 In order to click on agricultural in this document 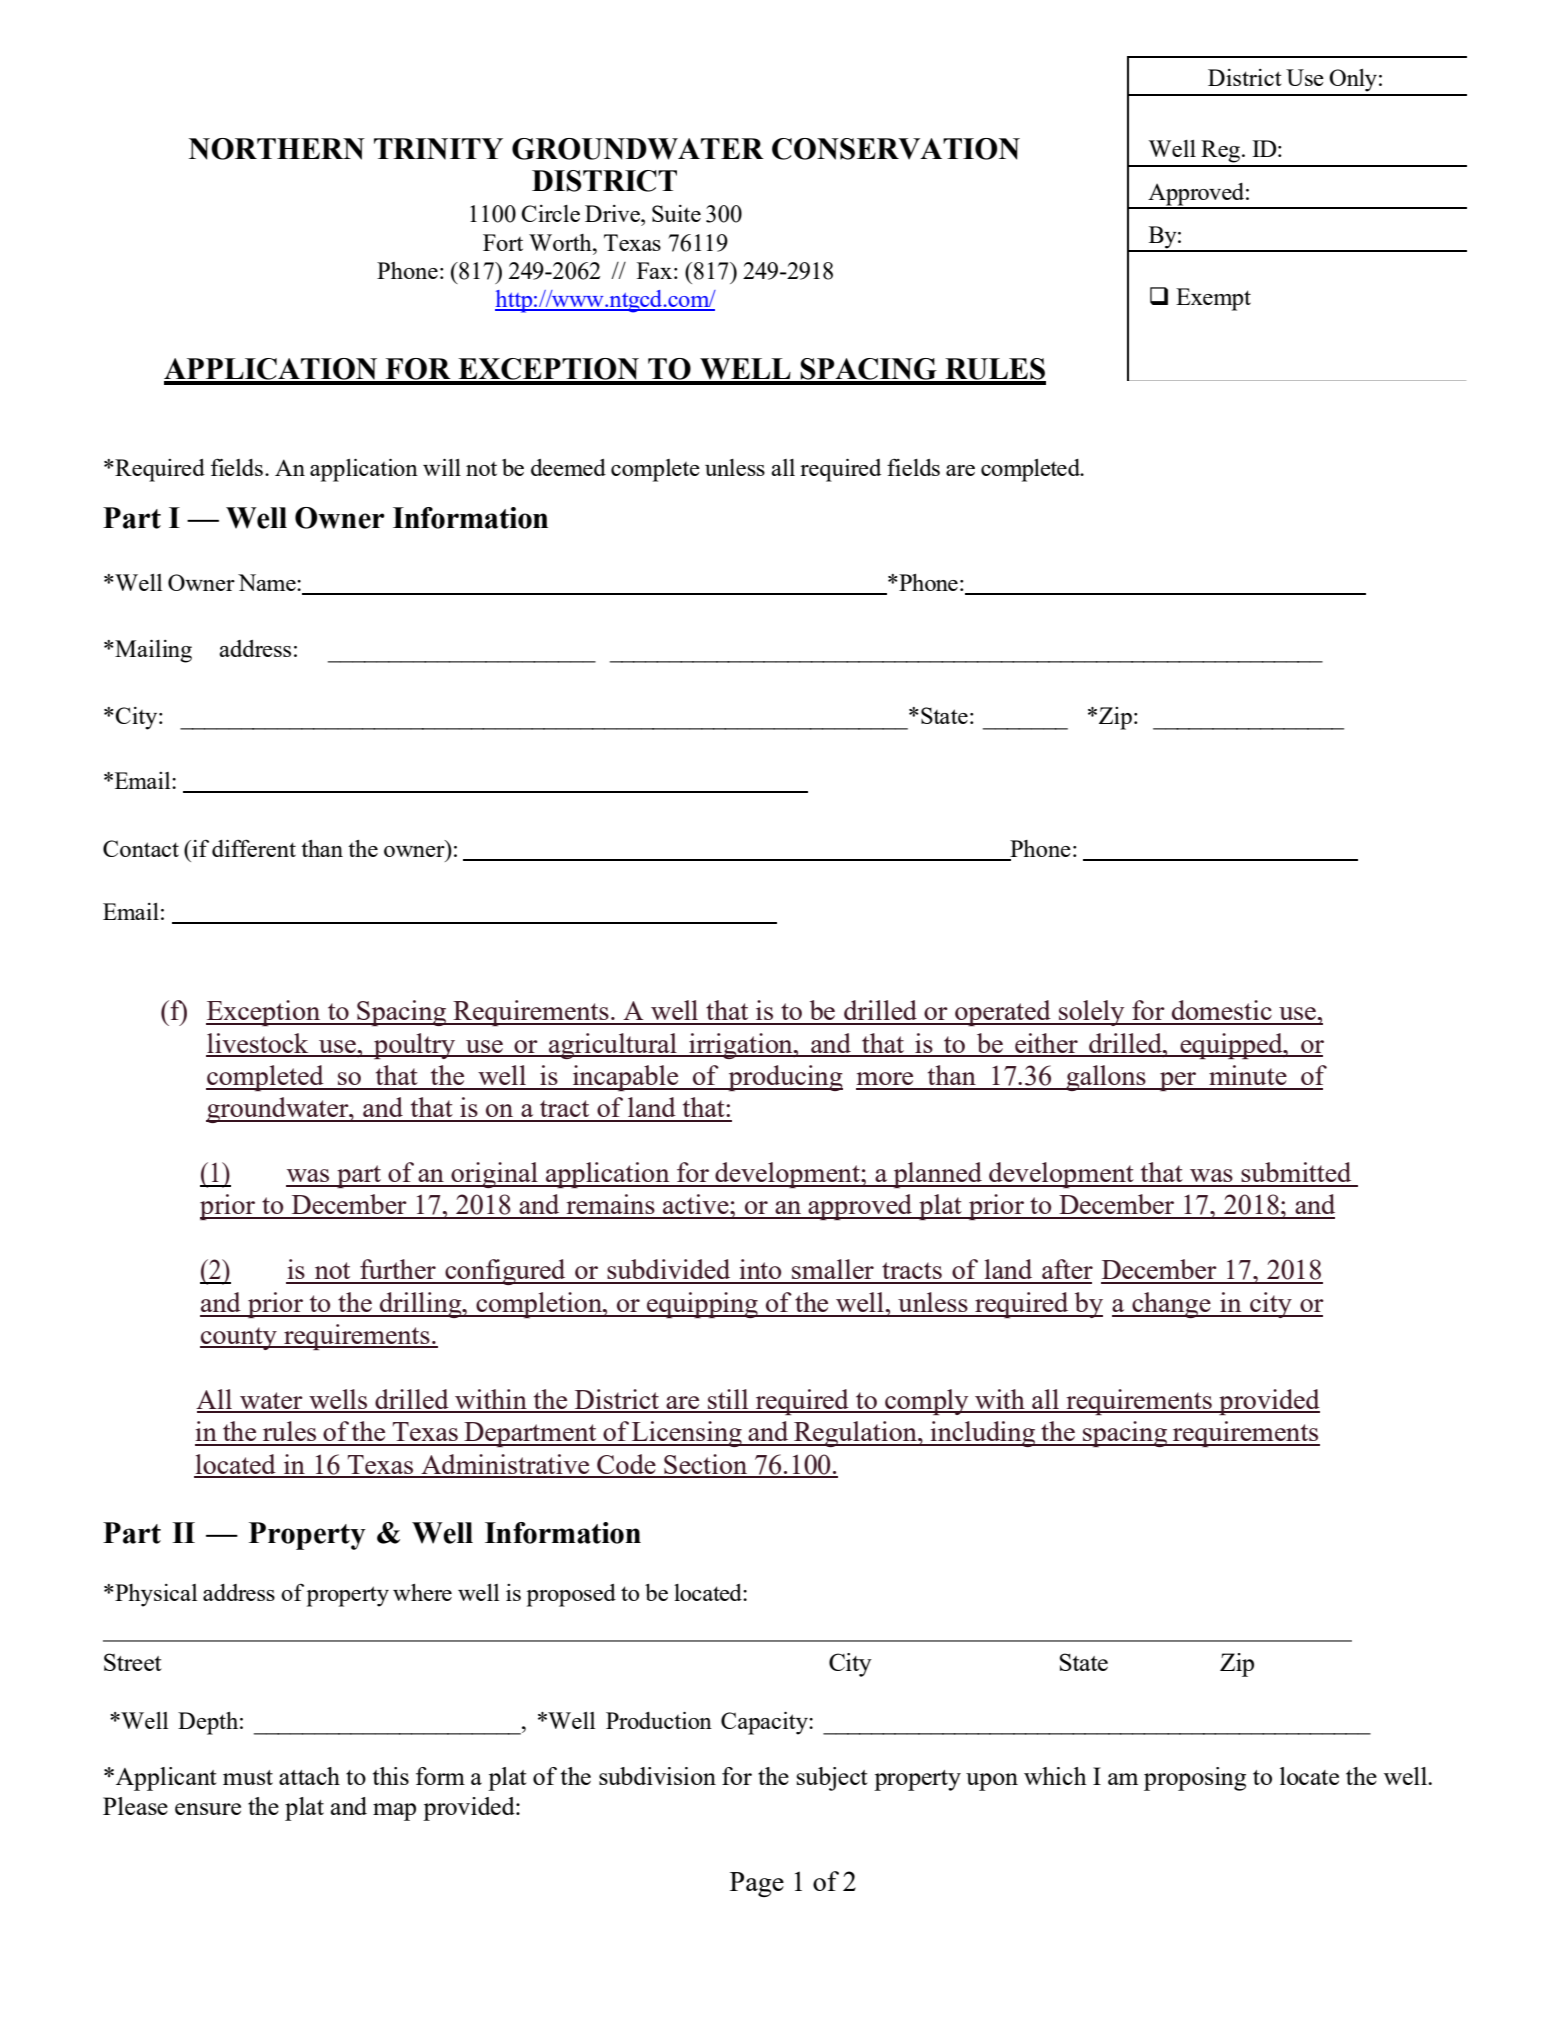, I will do `click(613, 1046)`.
